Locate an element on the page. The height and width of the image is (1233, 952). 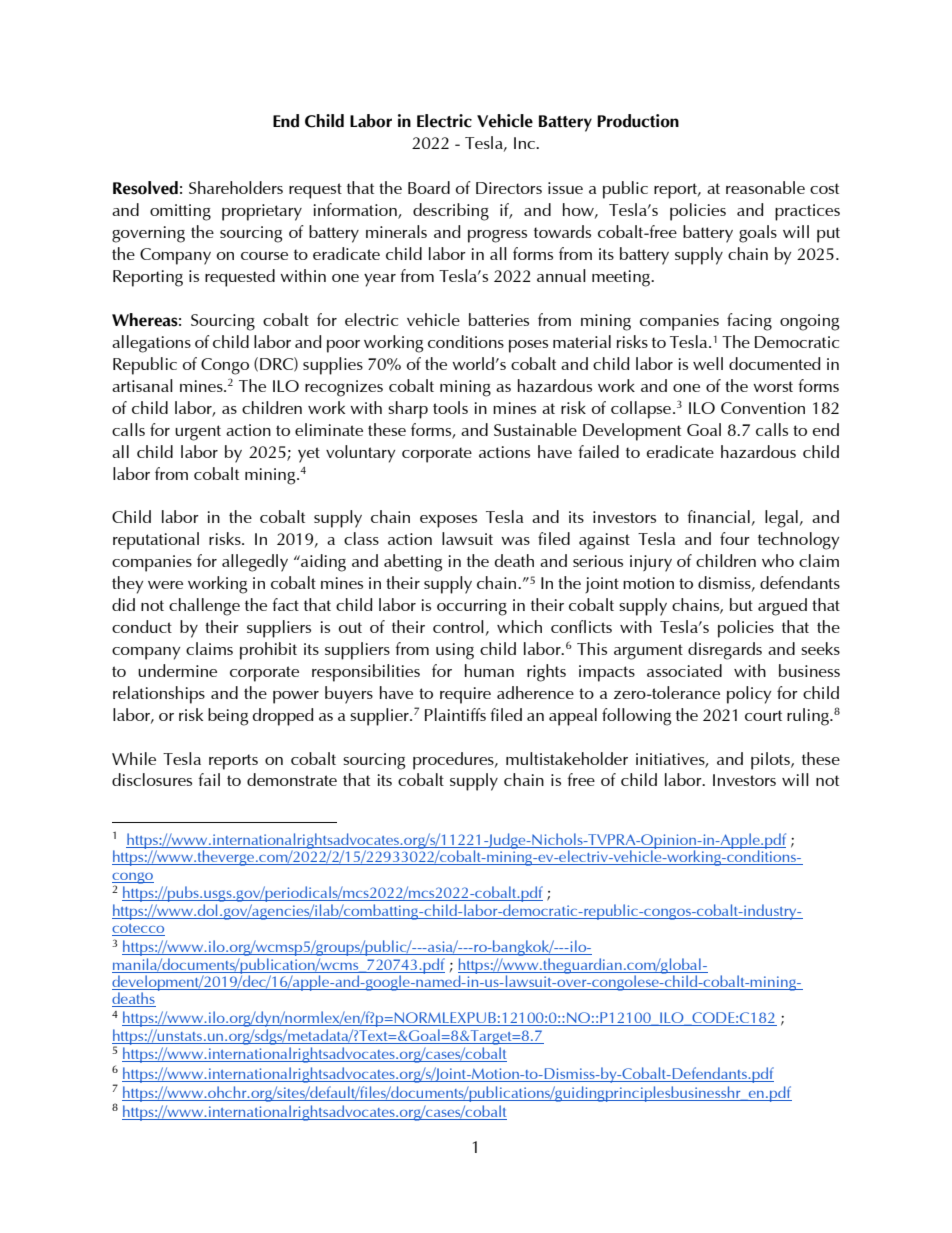
Shareholders is located at coordinates (236, 187).
